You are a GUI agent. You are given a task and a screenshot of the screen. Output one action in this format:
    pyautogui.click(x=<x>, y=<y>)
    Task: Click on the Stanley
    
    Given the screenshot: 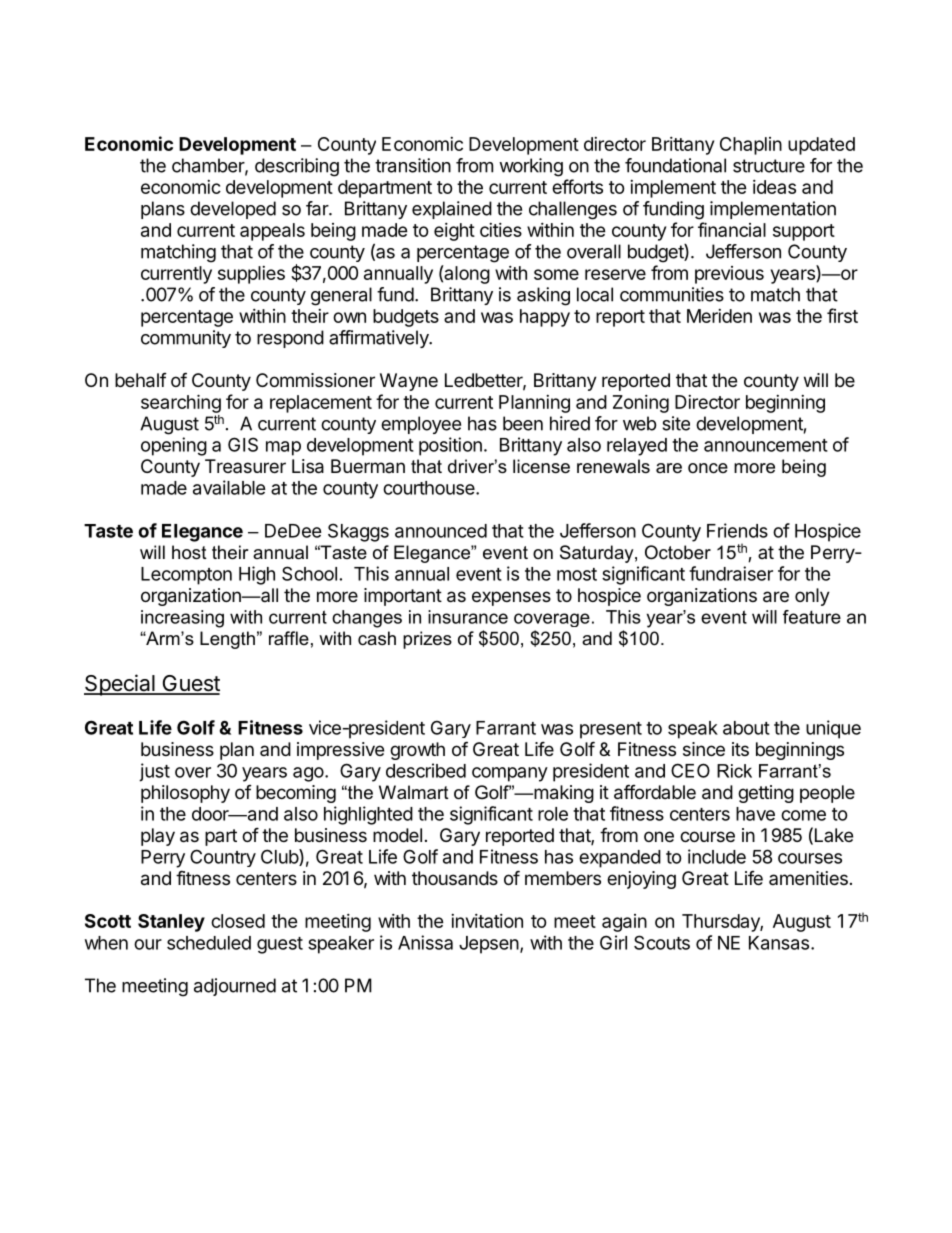 What is the action you would take?
    pyautogui.click(x=171, y=923)
